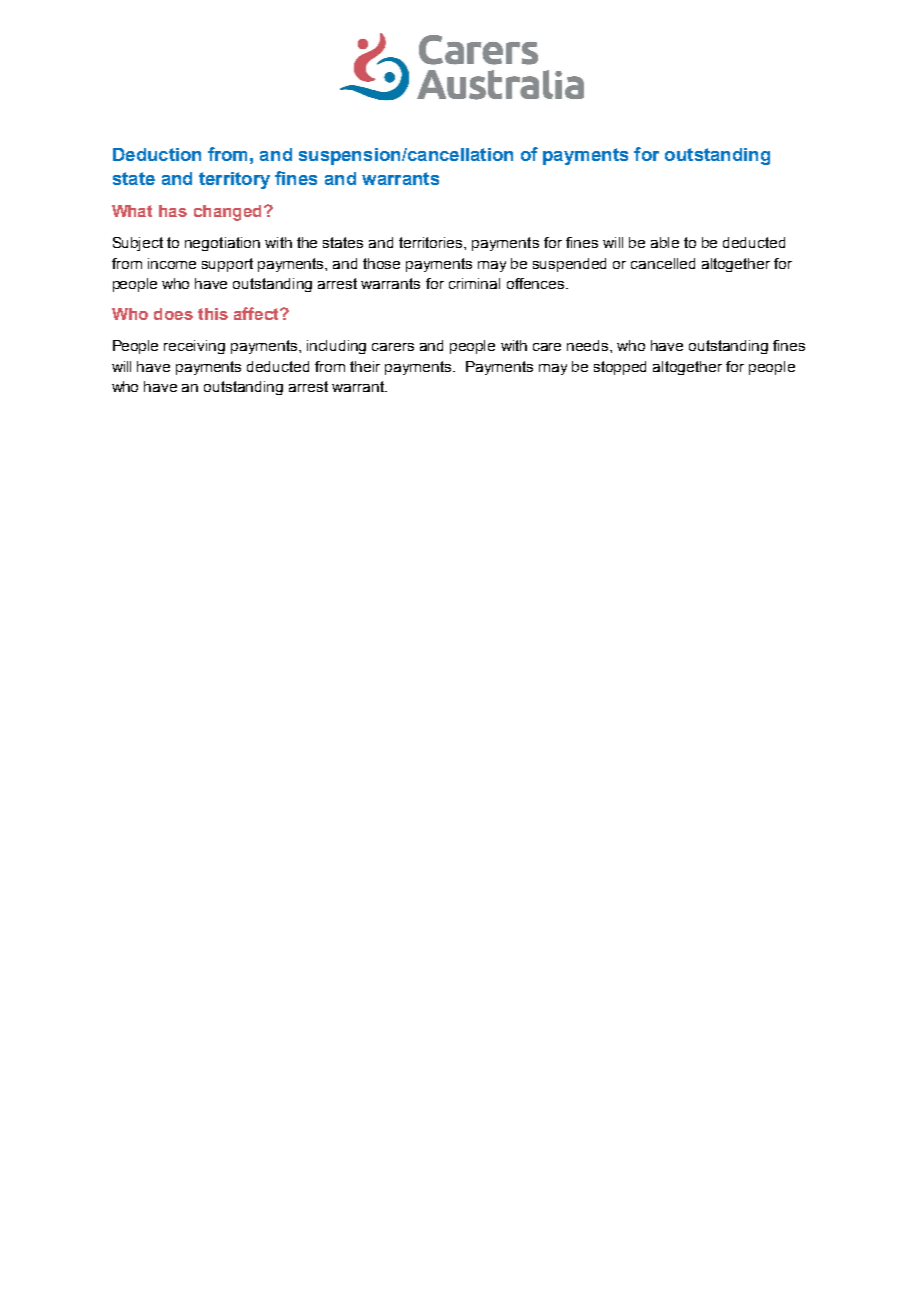  I want to click on criminal, so click(474, 283).
